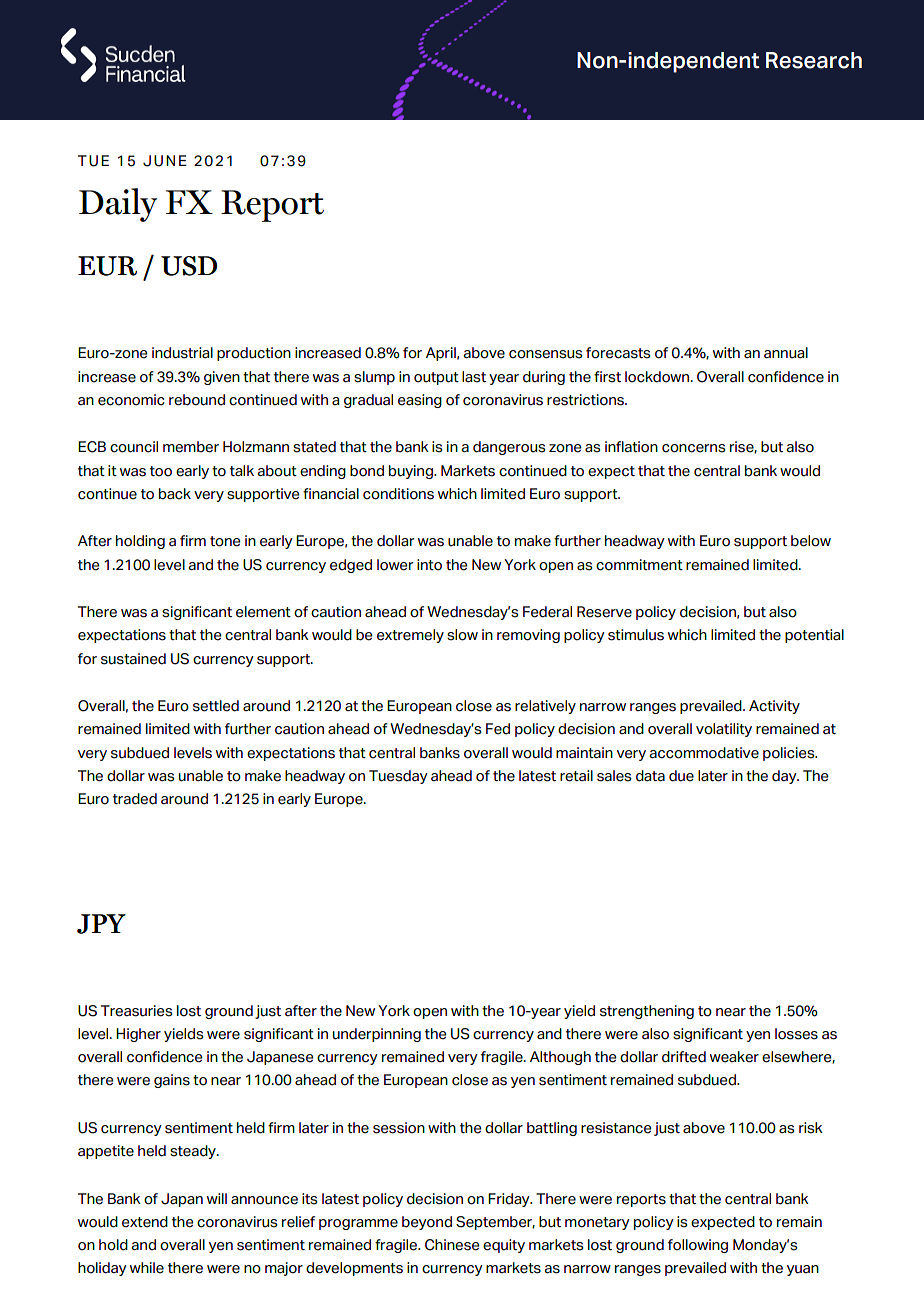  Describe the element at coordinates (814, 60) in the screenshot. I see `Research` at that location.
